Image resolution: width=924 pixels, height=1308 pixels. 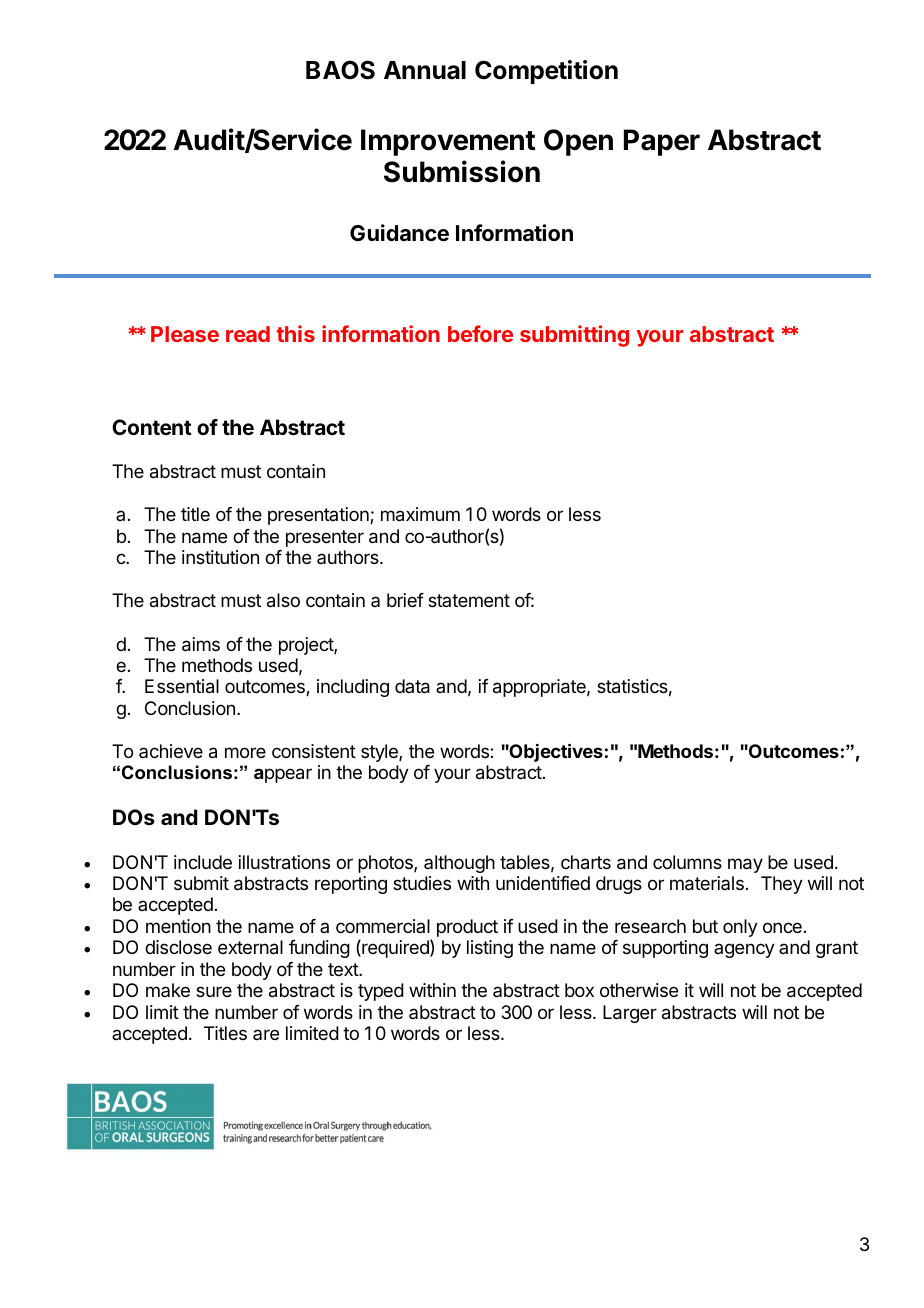 What do you see at coordinates (425, 70) in the image?
I see `Annual` at bounding box center [425, 70].
